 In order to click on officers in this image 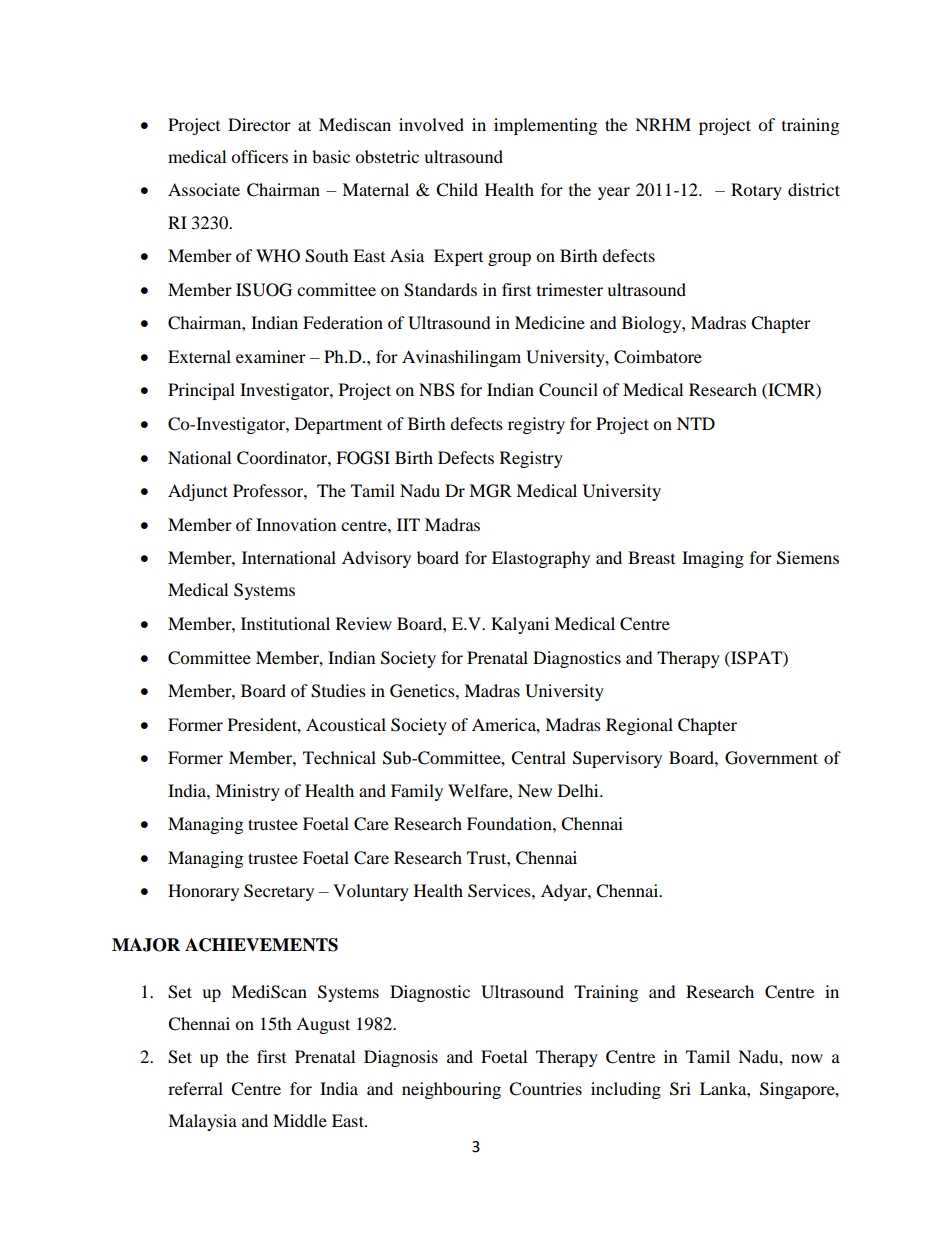, I will do `click(259, 156)`.
